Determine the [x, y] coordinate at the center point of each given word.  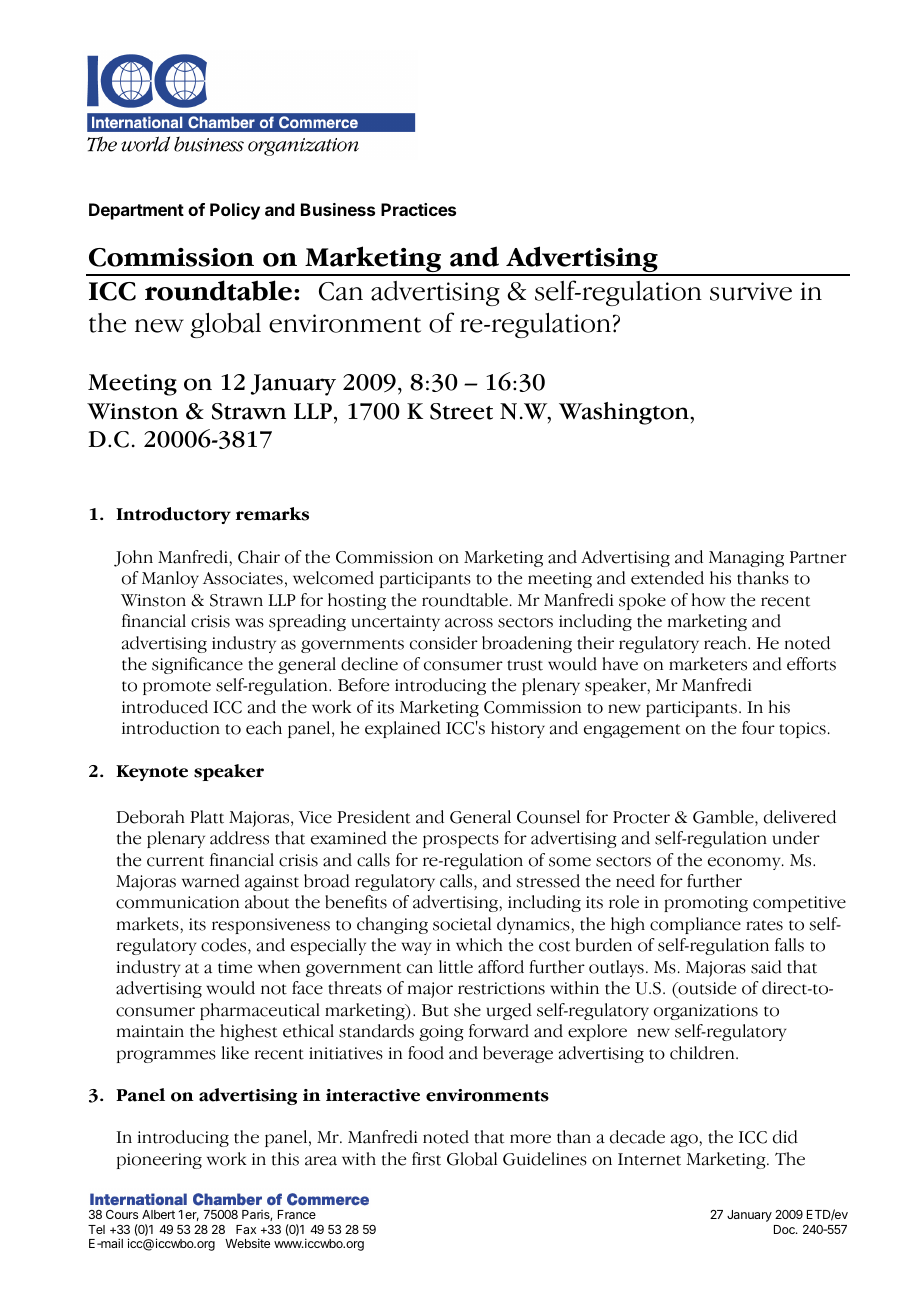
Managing [746, 559]
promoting [706, 904]
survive [751, 291]
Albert [158, 1214]
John [133, 558]
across [469, 623]
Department [136, 211]
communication [177, 902]
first [426, 1159]
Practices [418, 209]
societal [462, 924]
